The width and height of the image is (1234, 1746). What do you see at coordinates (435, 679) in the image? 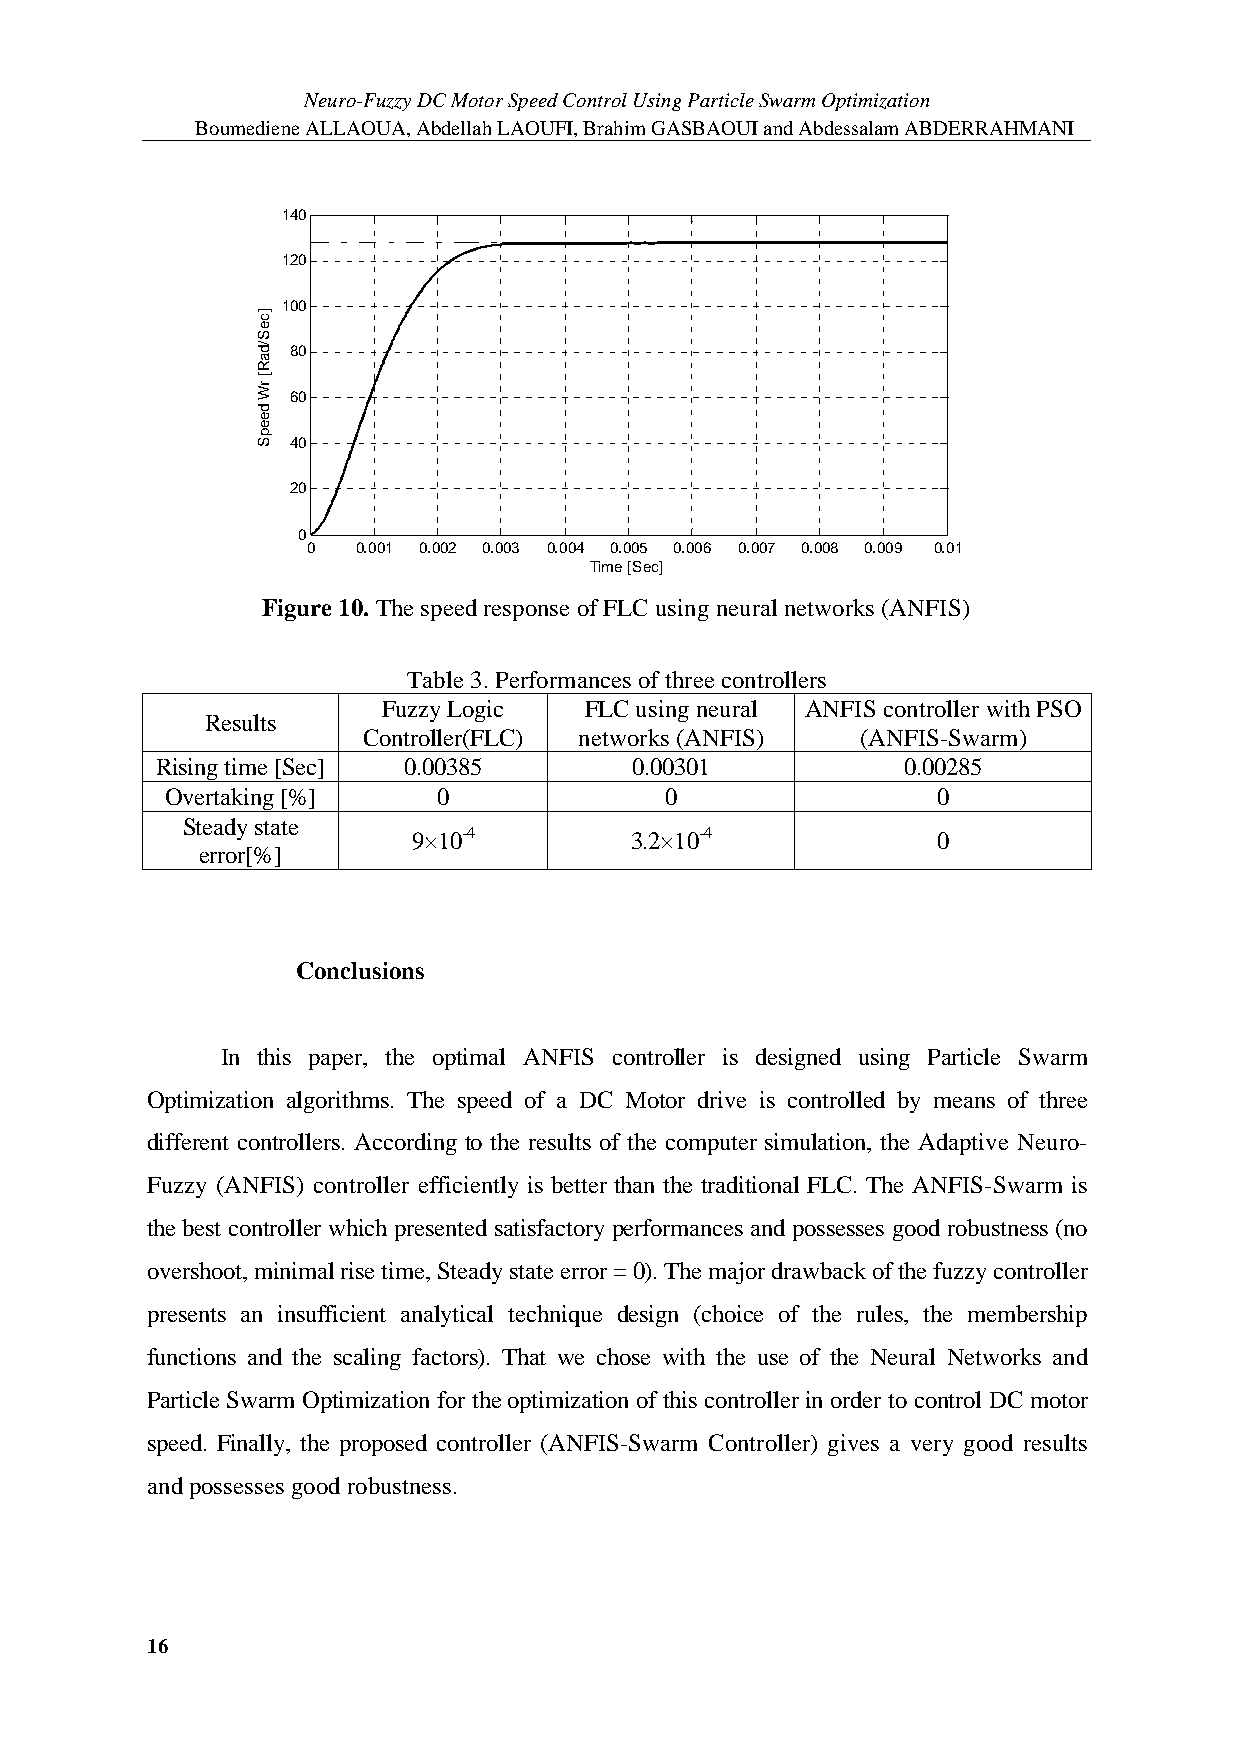
I see `Table` at bounding box center [435, 679].
